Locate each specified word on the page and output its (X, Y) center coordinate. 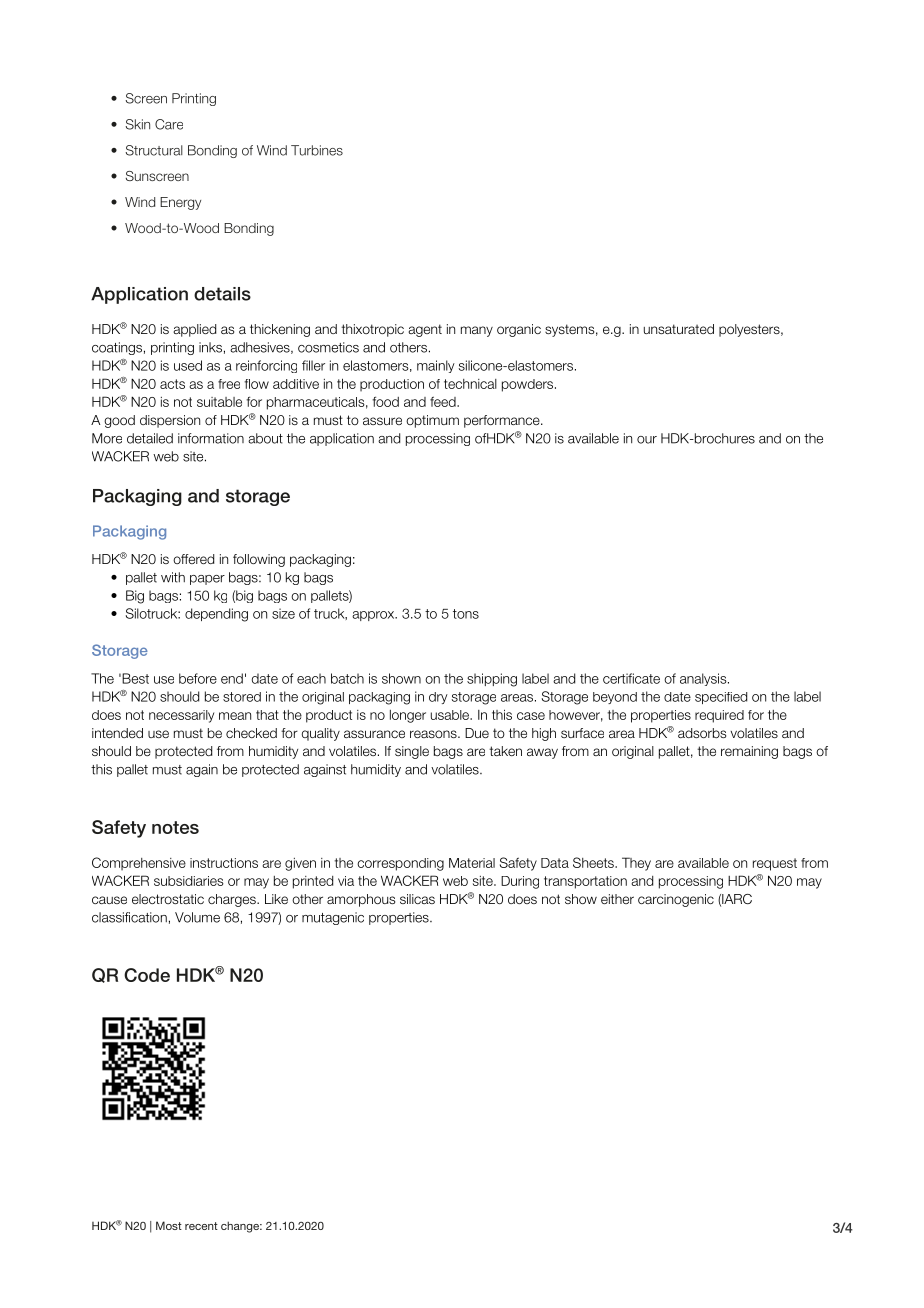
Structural (154, 150)
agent (425, 330)
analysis (704, 679)
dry (438, 698)
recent (201, 1226)
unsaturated (679, 329)
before (198, 678)
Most (169, 1225)
